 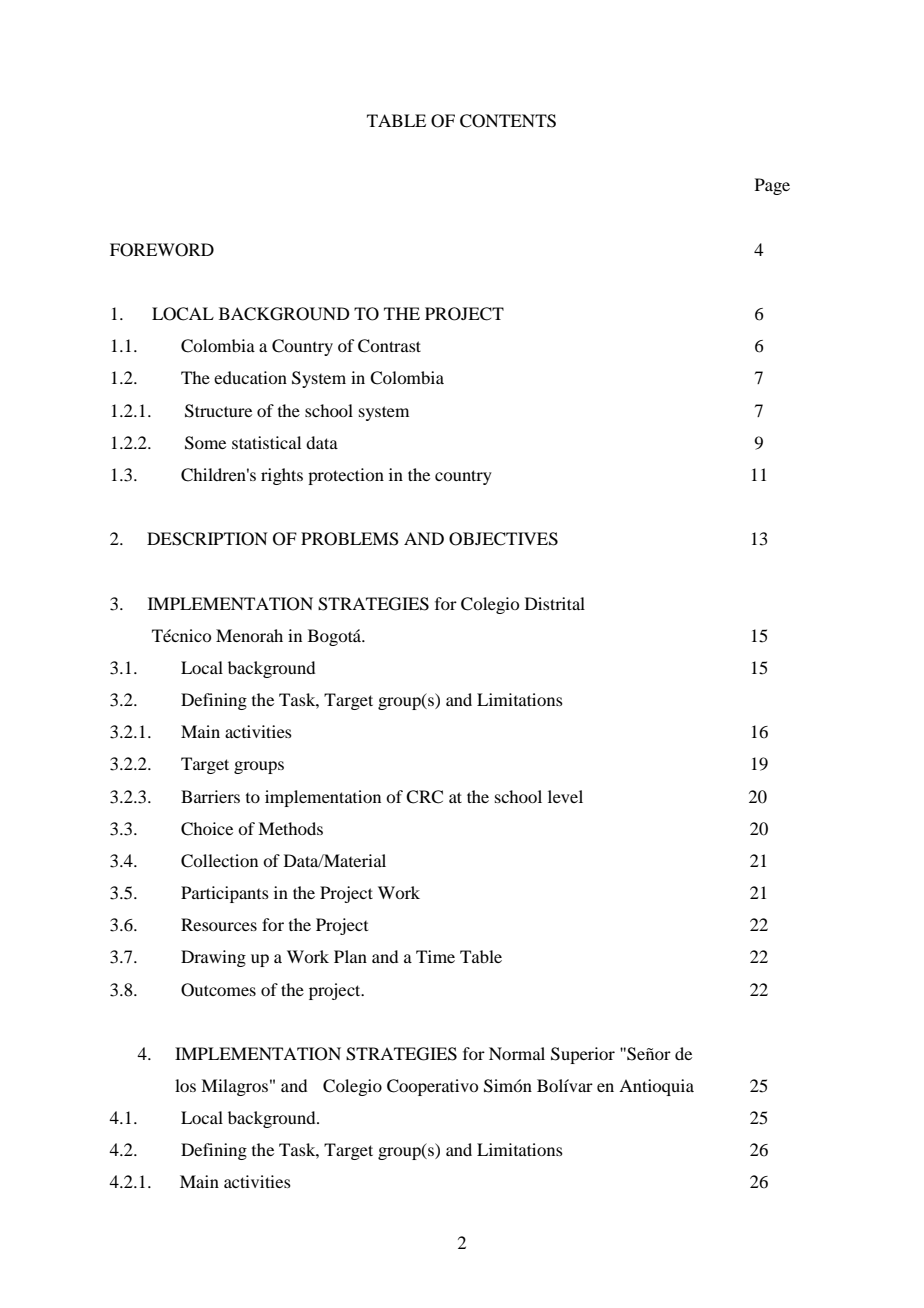 What do you see at coordinates (583, 1055) in the document?
I see `Superior` at bounding box center [583, 1055].
